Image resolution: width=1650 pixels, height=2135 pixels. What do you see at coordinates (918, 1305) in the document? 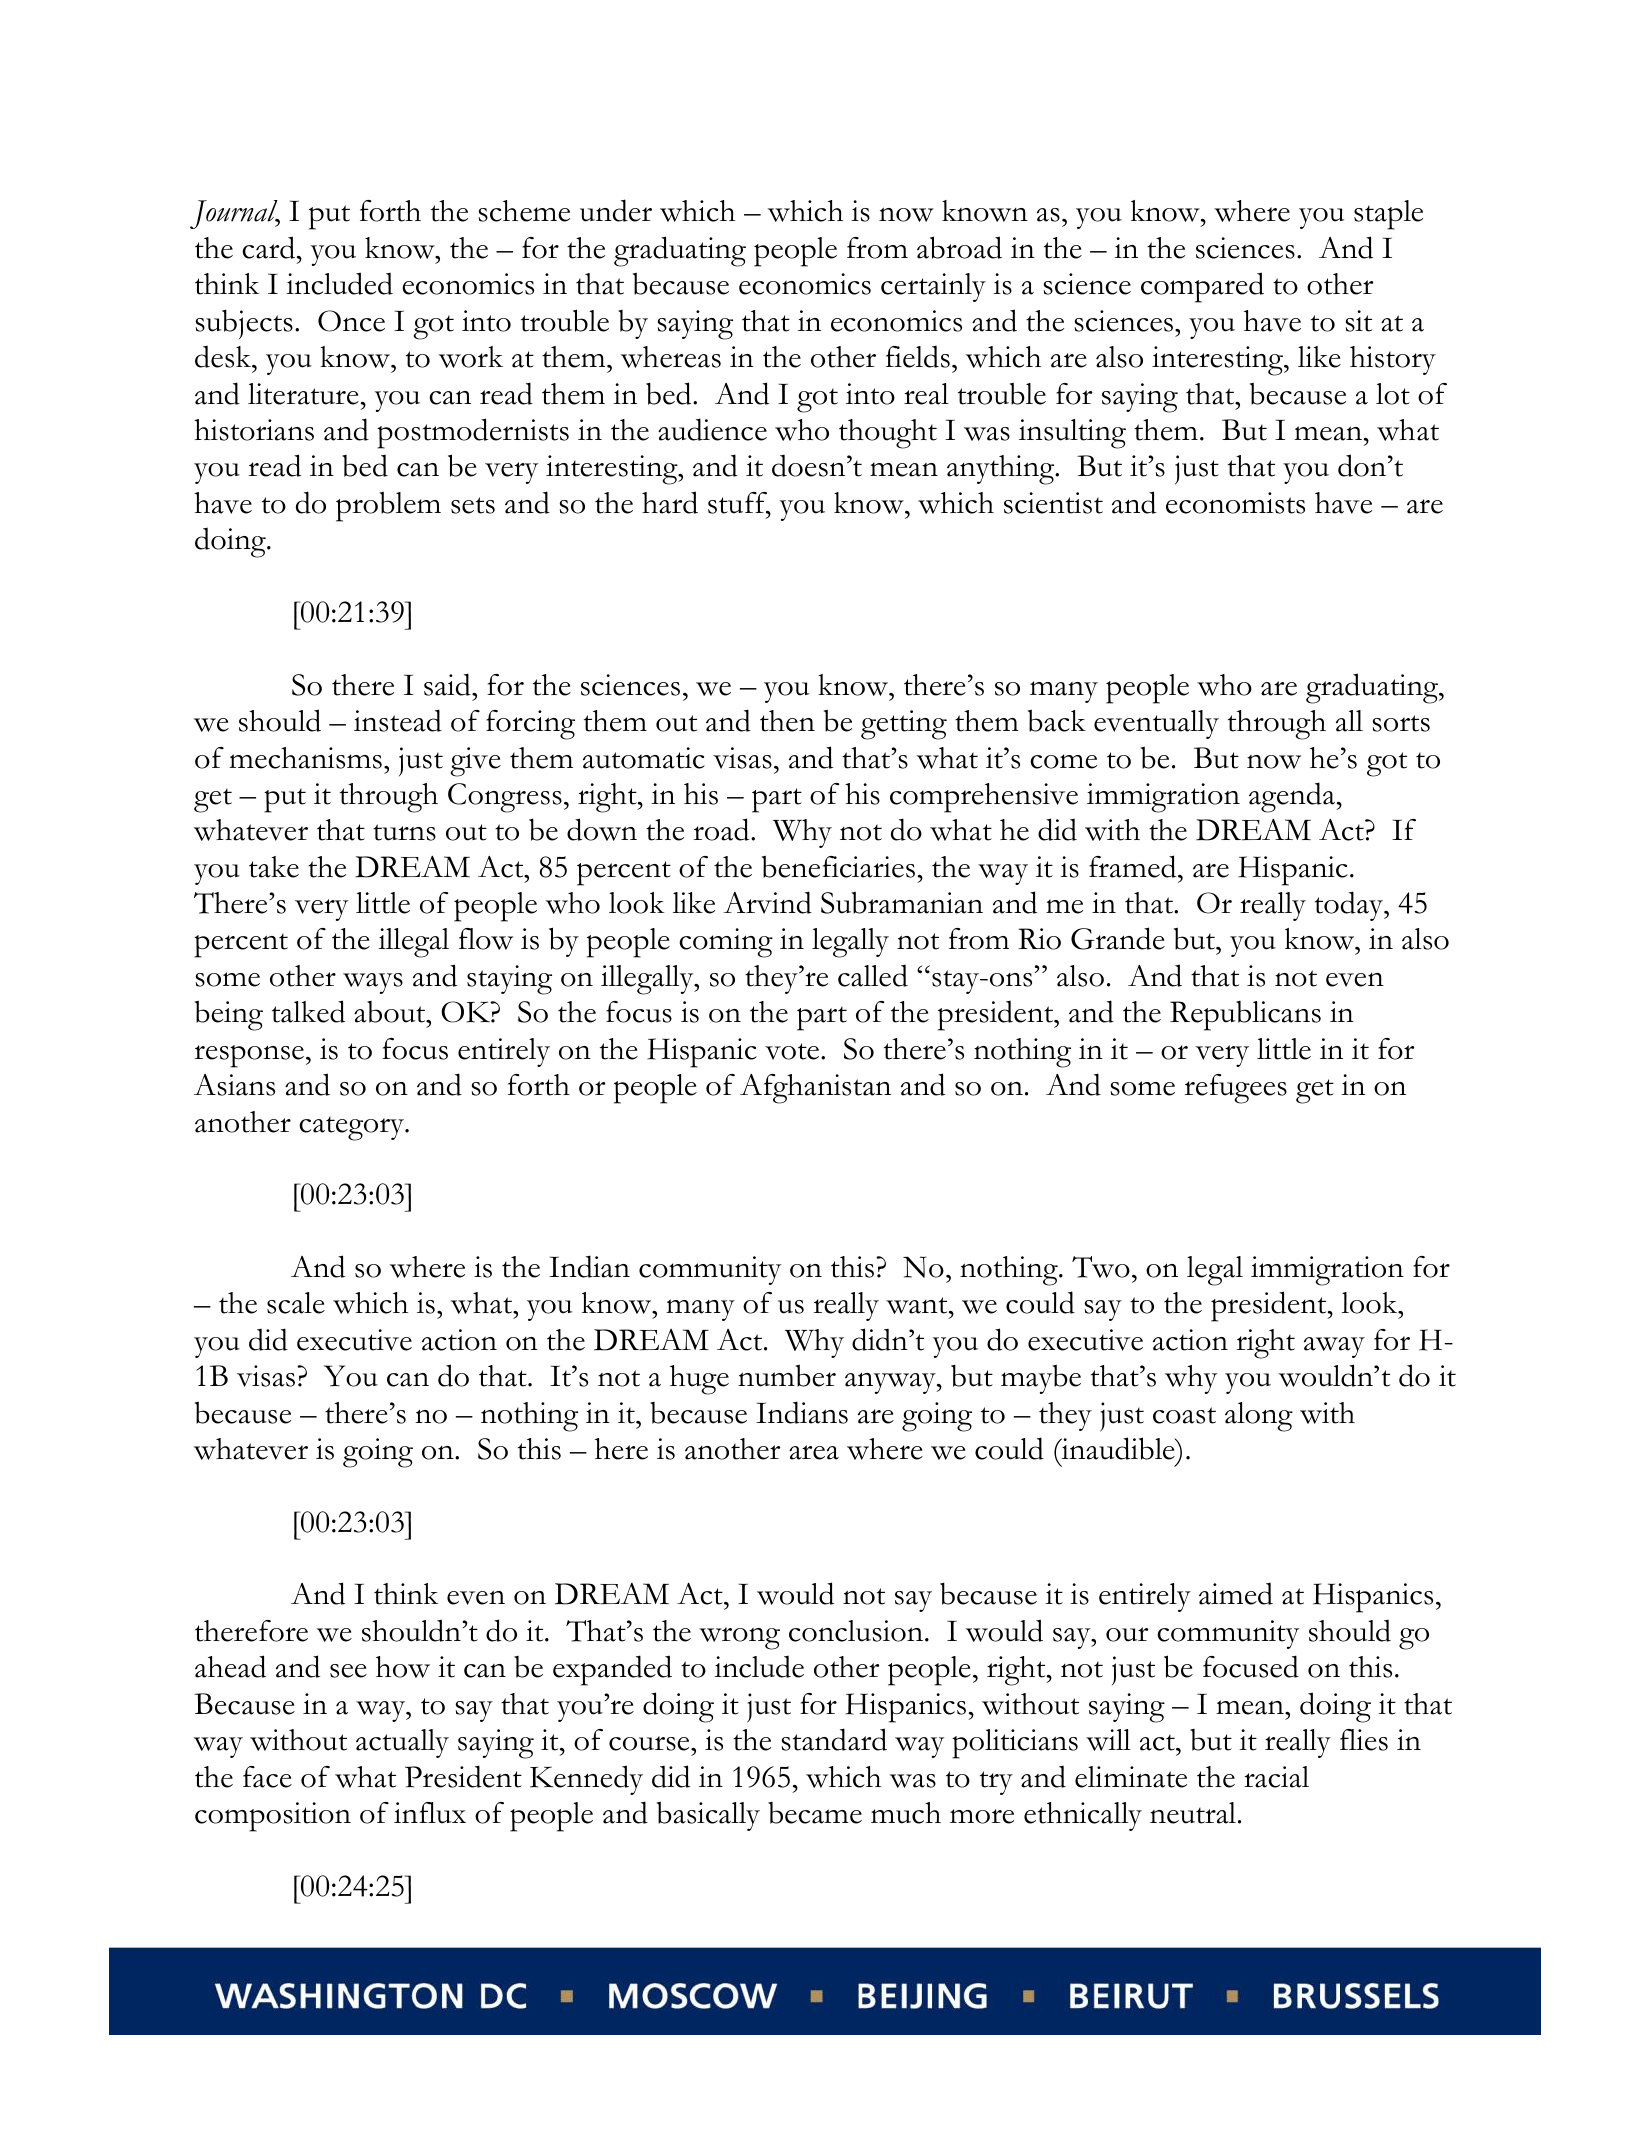
I see `want` at bounding box center [918, 1305].
